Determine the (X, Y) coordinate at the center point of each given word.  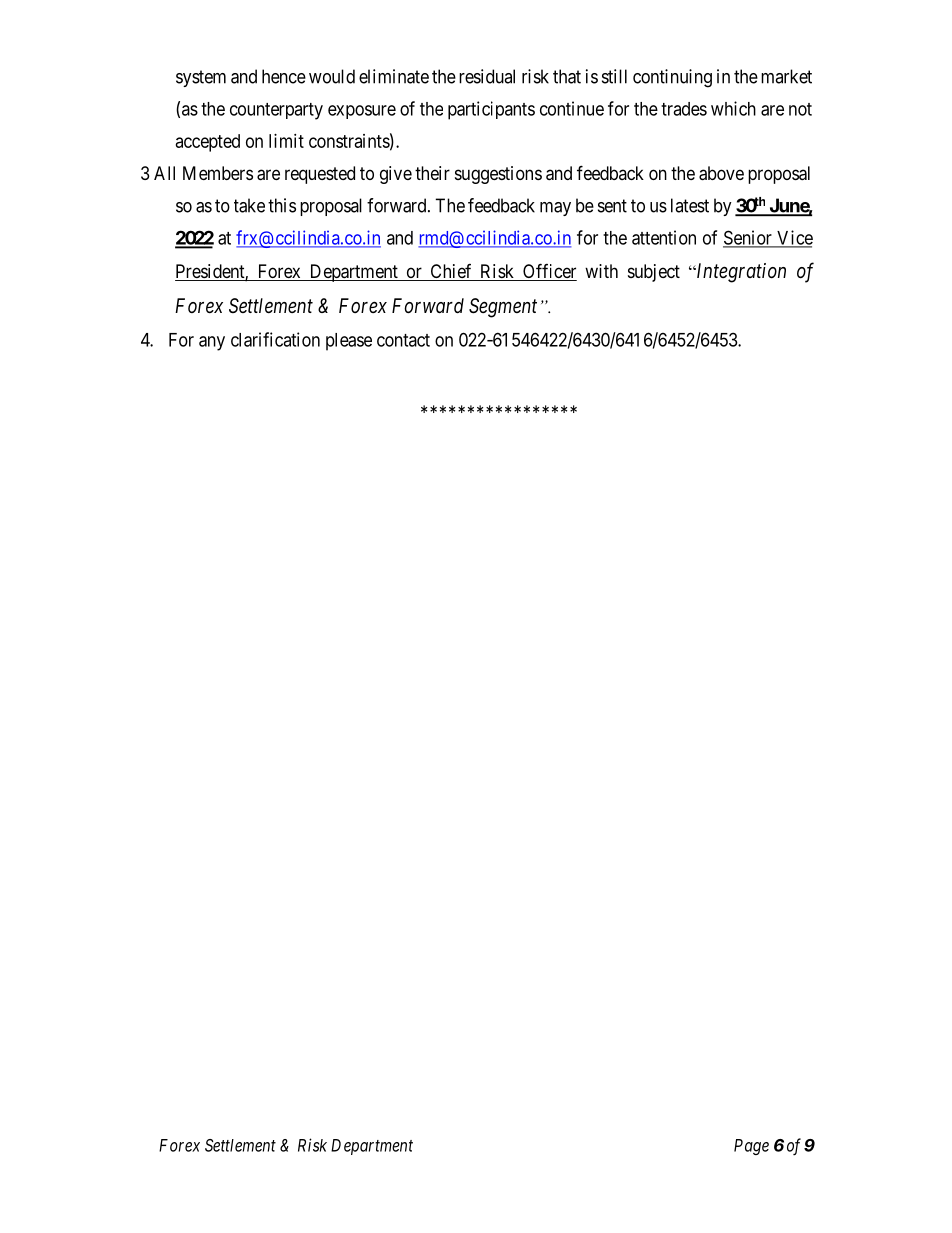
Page (751, 1147)
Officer (549, 272)
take (249, 205)
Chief (451, 272)
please (349, 342)
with (601, 271)
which (733, 108)
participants (491, 110)
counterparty (276, 111)
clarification (275, 339)
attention (664, 237)
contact (403, 340)
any (212, 343)
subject (654, 273)
